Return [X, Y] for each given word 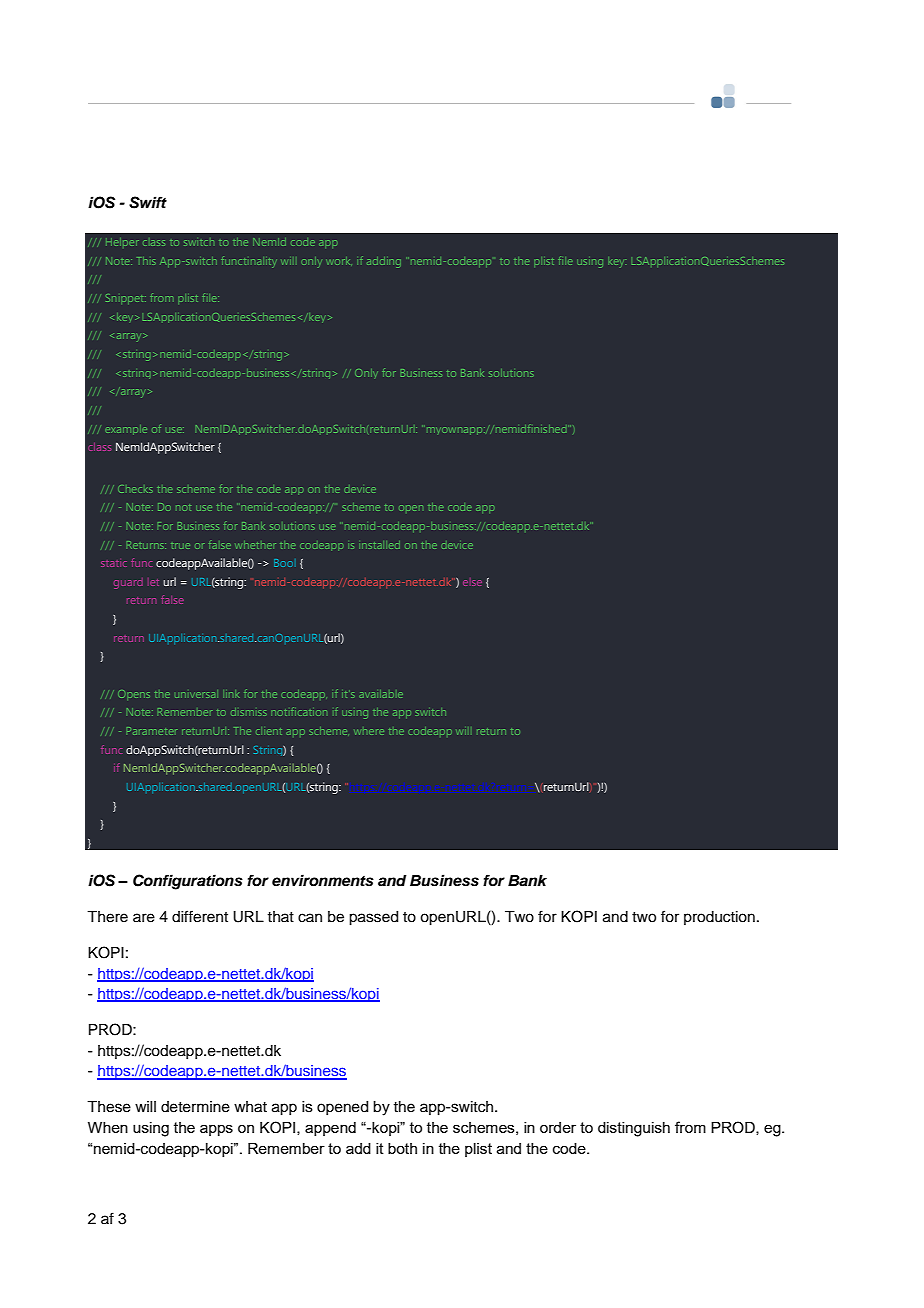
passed [373, 918]
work [338, 261]
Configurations [188, 882]
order [558, 1127]
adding [384, 262]
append [330, 1129]
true [180, 546]
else [472, 582]
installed [381, 545]
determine [195, 1107]
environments [323, 880]
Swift [148, 202]
